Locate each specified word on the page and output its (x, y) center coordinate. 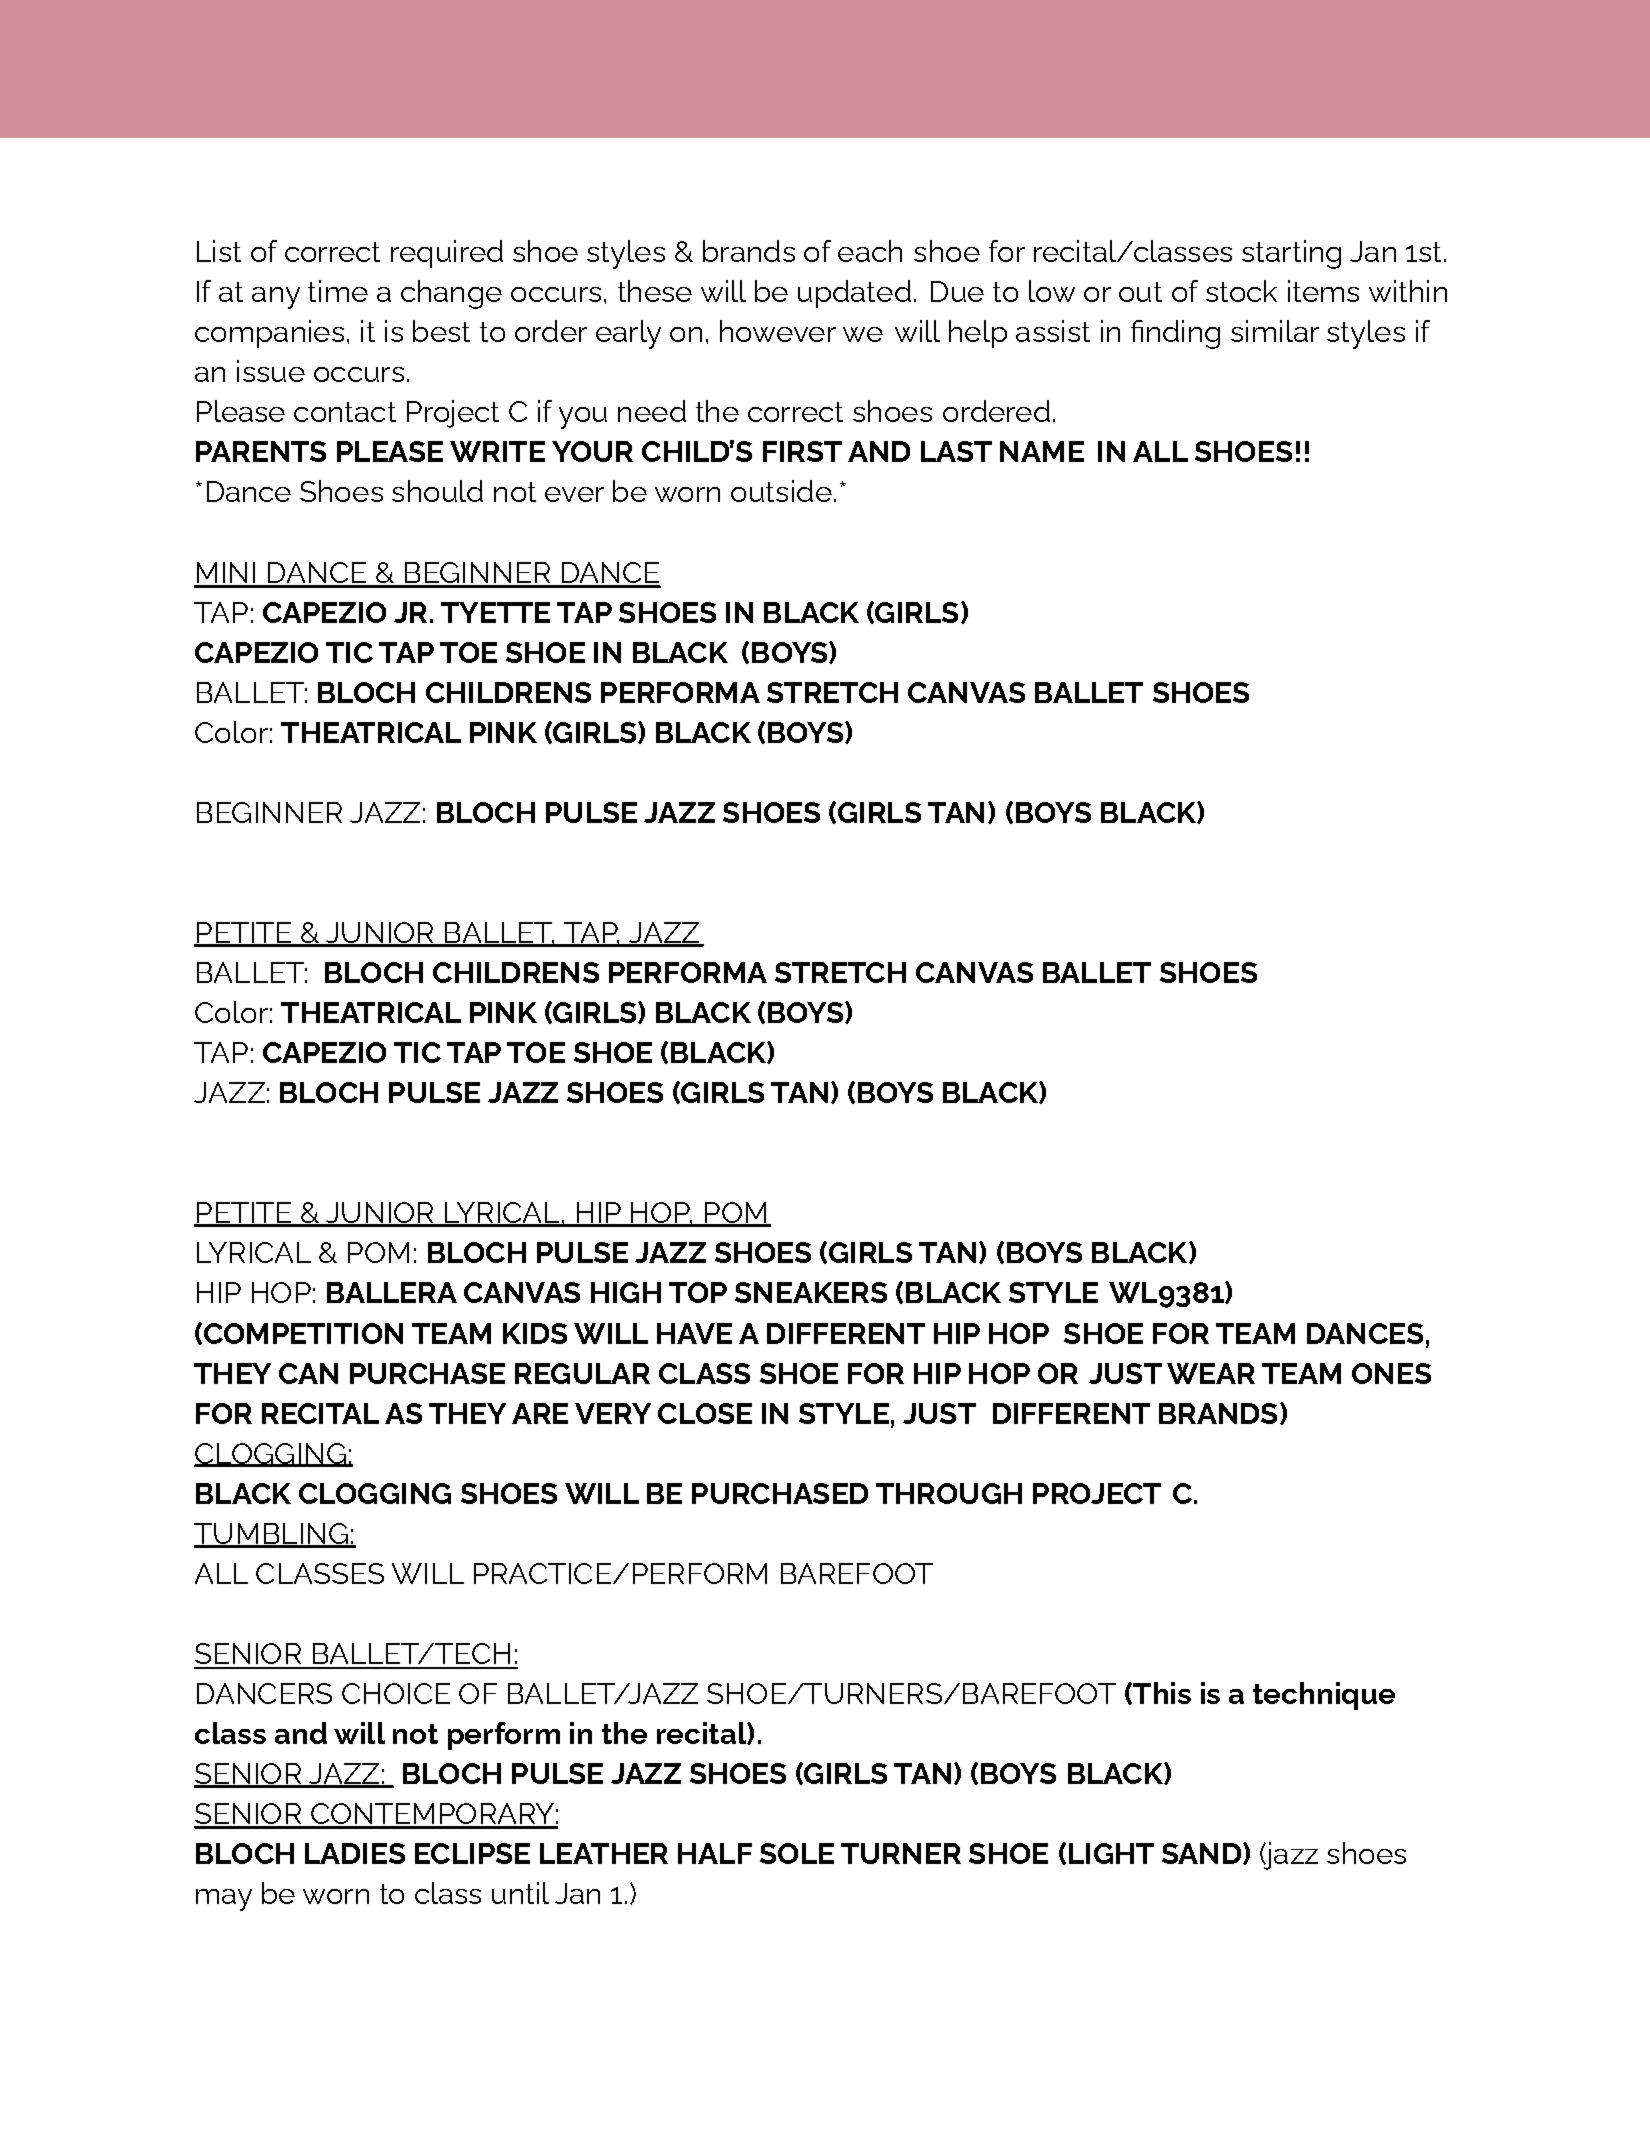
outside (781, 491)
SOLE (797, 1853)
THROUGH (949, 1493)
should (437, 491)
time (338, 291)
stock (1241, 291)
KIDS (535, 1333)
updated (854, 294)
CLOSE (705, 1413)
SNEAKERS (811, 1292)
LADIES (355, 1853)
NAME (1042, 451)
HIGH (626, 1292)
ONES (1391, 1373)
